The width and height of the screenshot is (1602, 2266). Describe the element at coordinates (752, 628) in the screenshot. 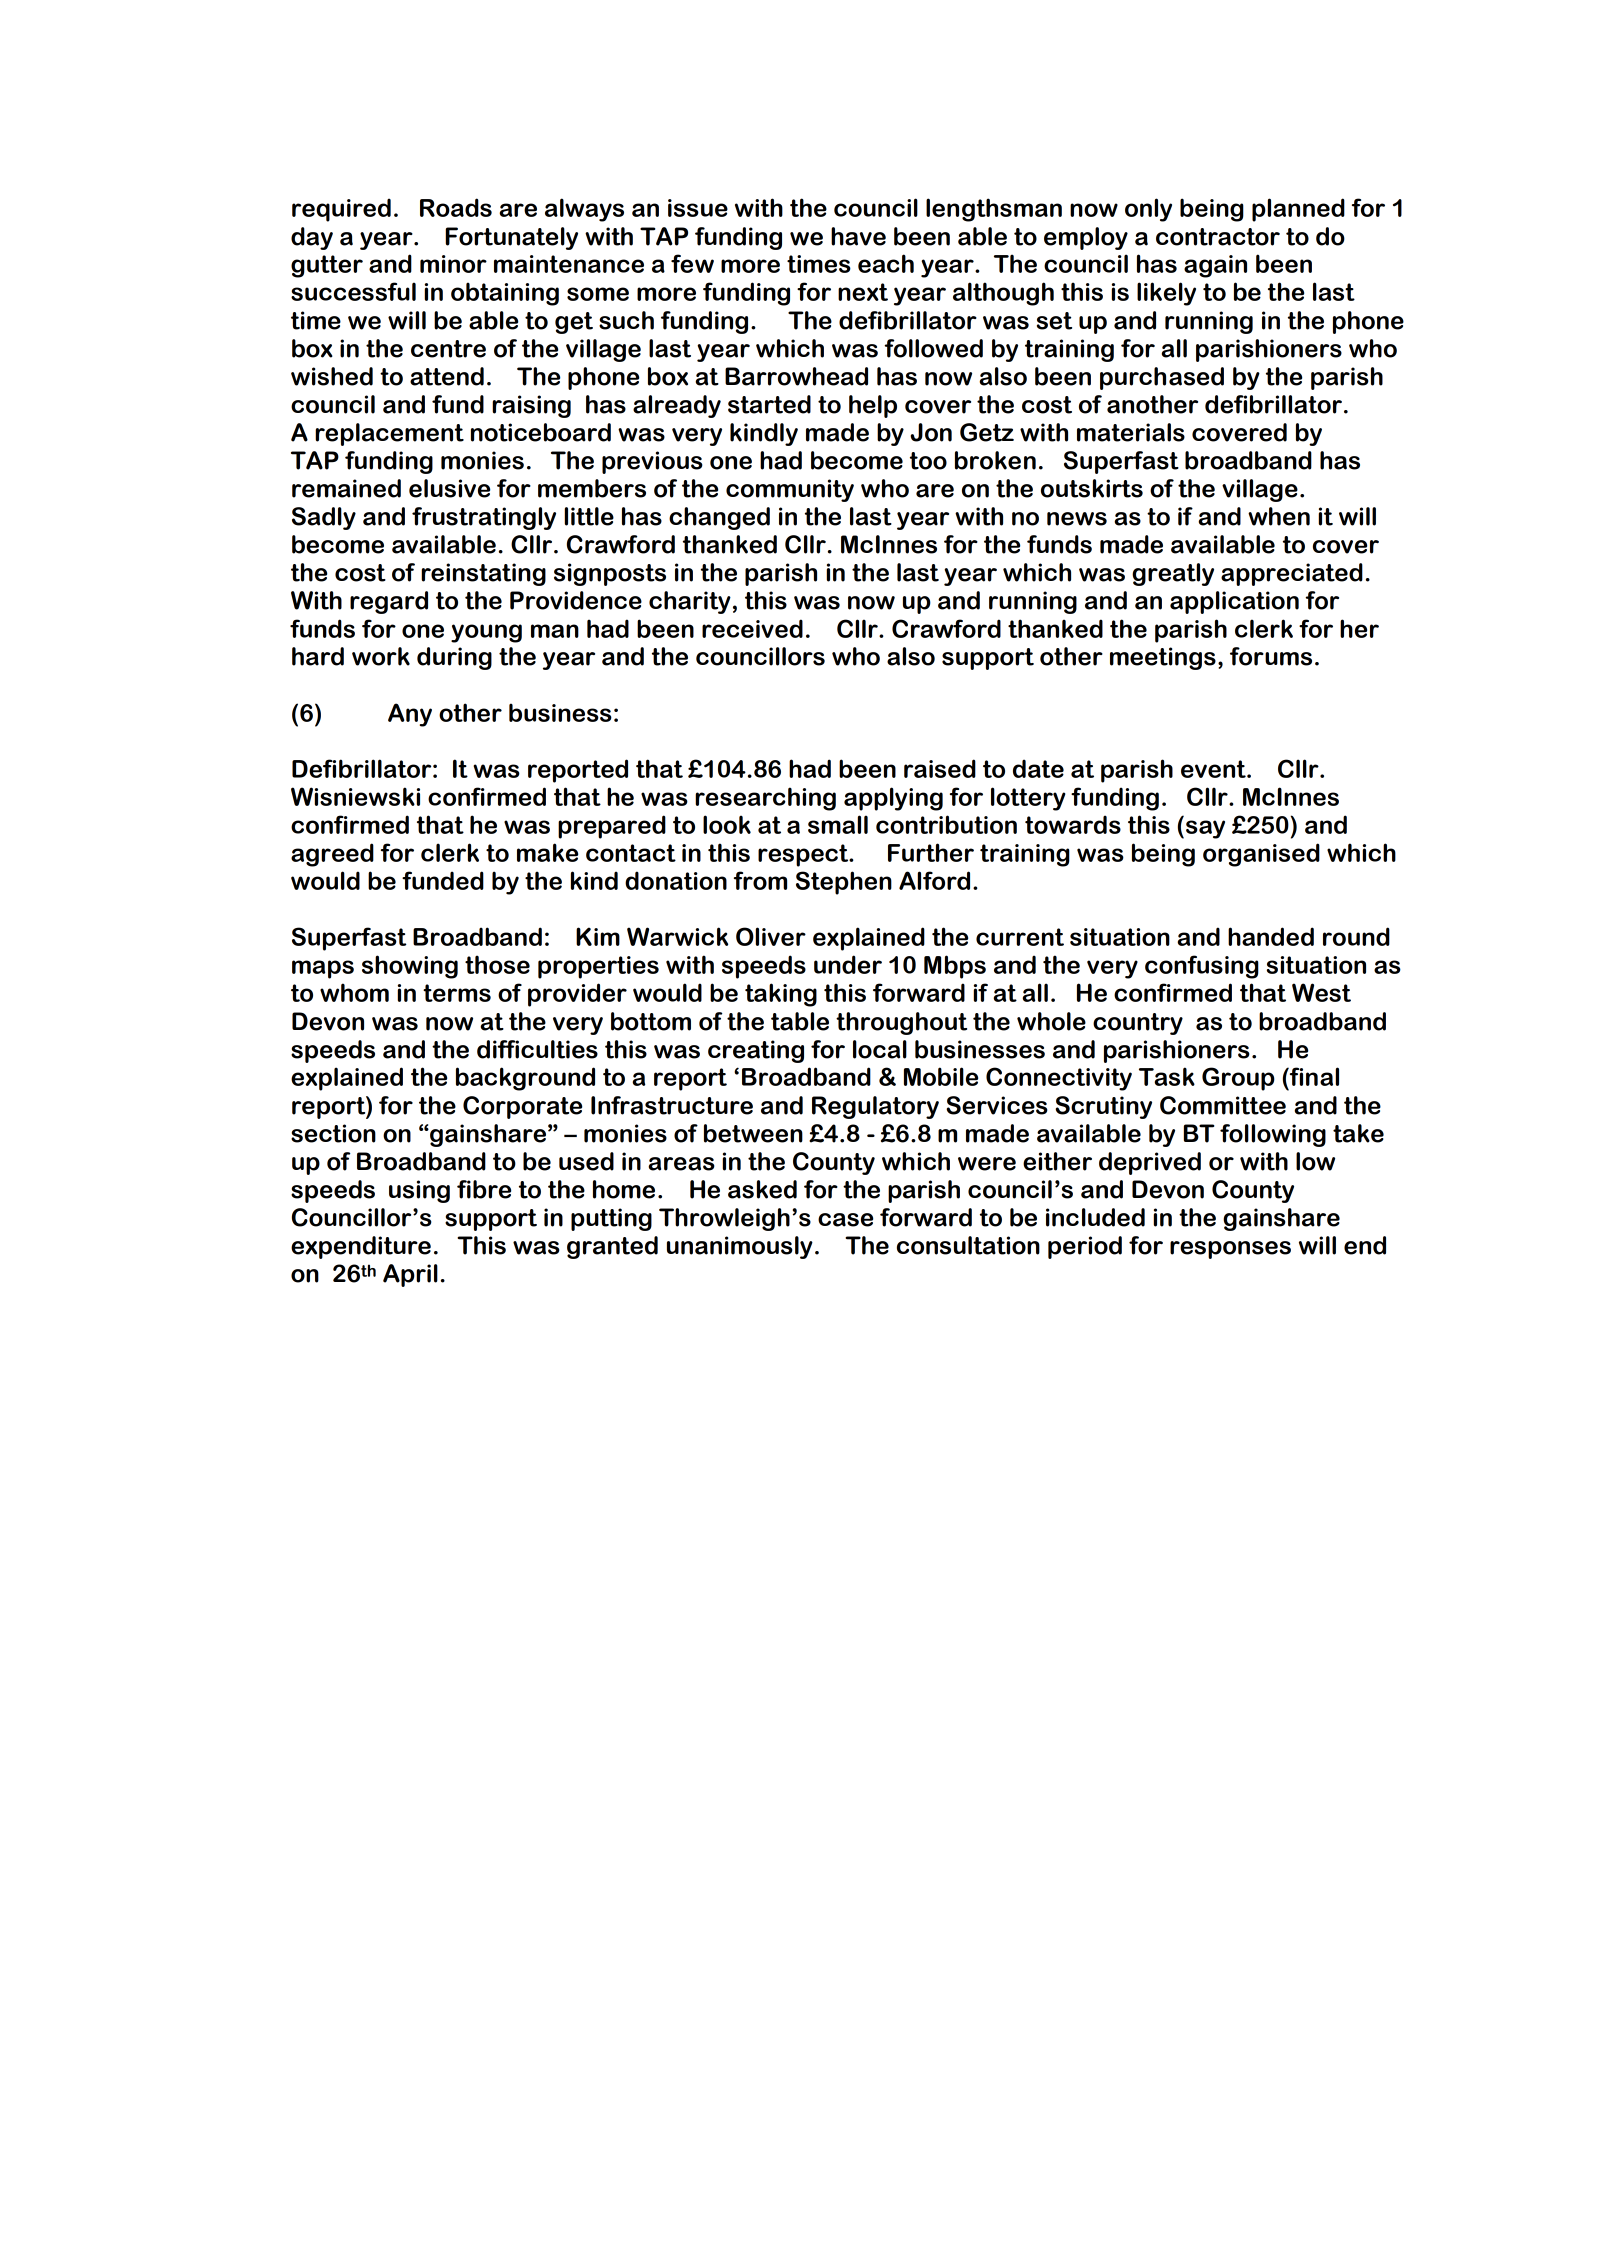

I see `received` at that location.
